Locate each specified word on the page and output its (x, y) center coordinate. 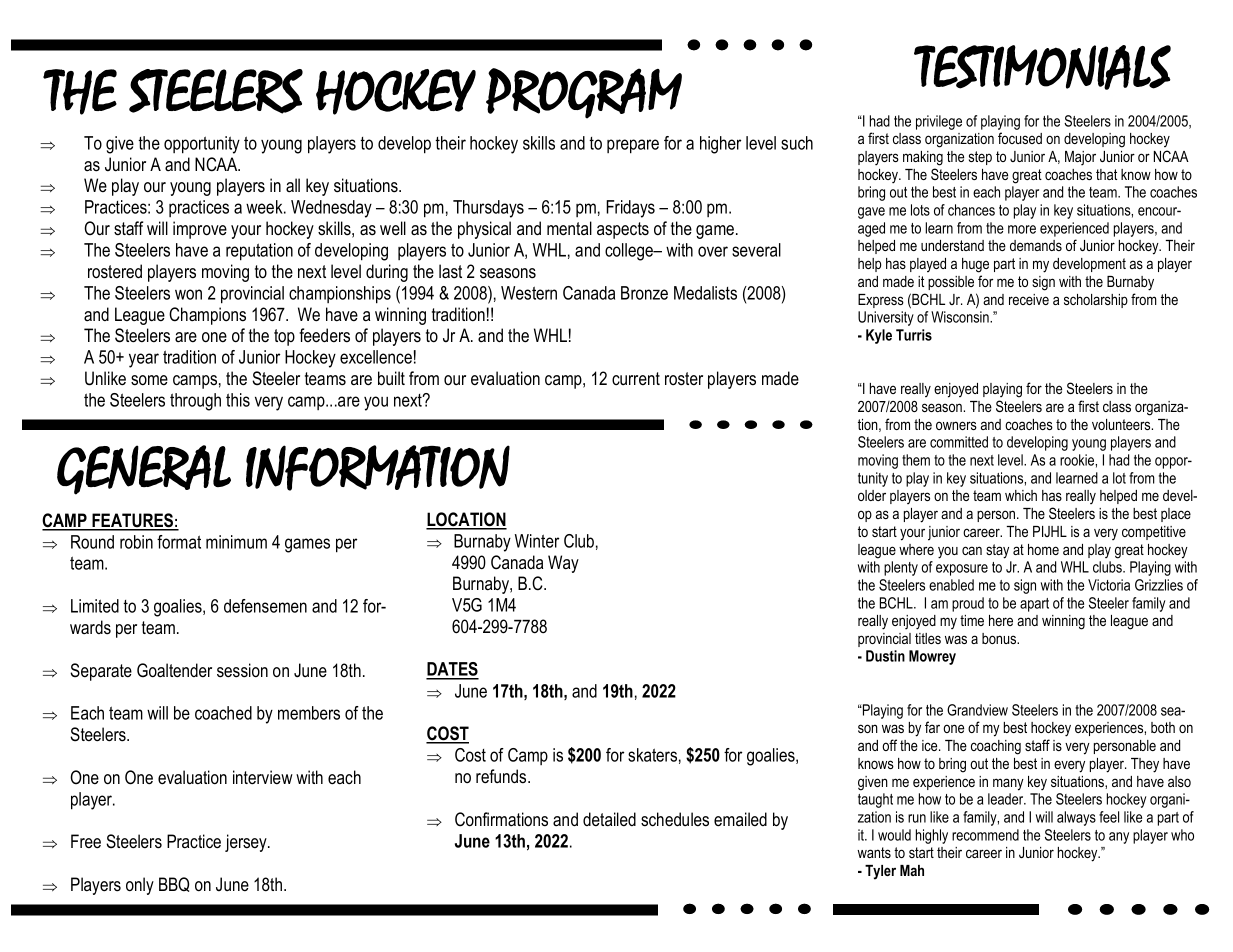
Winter (537, 541)
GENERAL (144, 470)
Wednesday (331, 209)
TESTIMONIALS (1042, 67)
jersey (247, 843)
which (1021, 495)
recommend (985, 835)
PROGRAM (584, 93)
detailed (609, 819)
